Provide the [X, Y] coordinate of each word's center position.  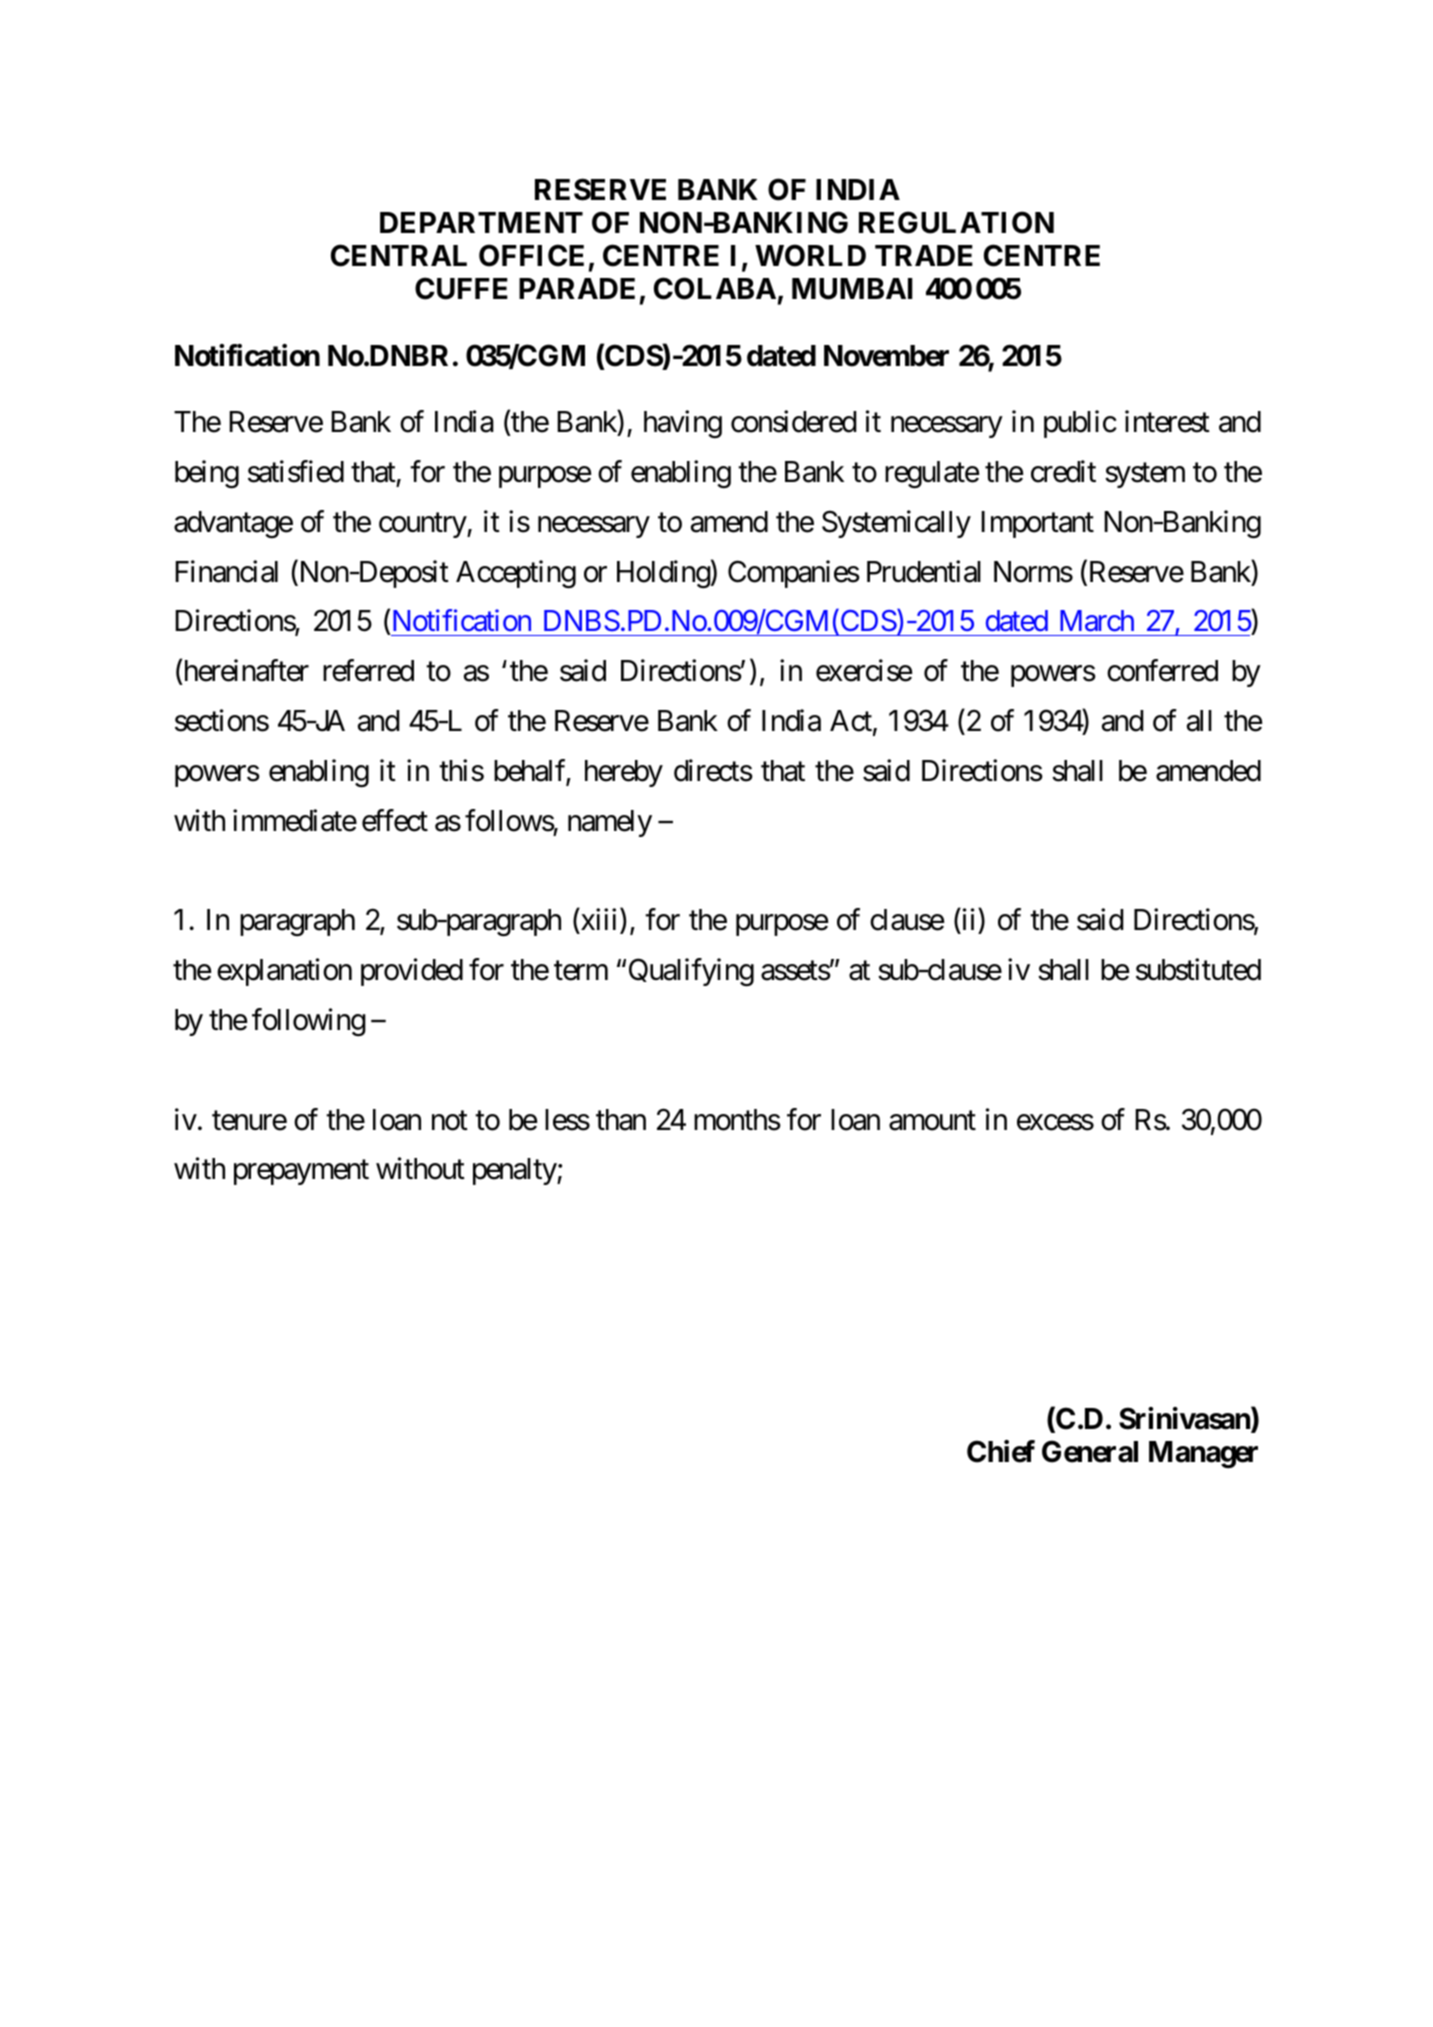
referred [368, 670]
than [621, 1120]
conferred [1162, 670]
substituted [1198, 970]
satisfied [296, 471]
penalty [515, 1171]
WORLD [810, 255]
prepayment [301, 1173]
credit [1063, 471]
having [683, 424]
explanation [284, 972]
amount [932, 1121]
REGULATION [956, 222]
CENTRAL [399, 255]
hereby [624, 773]
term [581, 971]
